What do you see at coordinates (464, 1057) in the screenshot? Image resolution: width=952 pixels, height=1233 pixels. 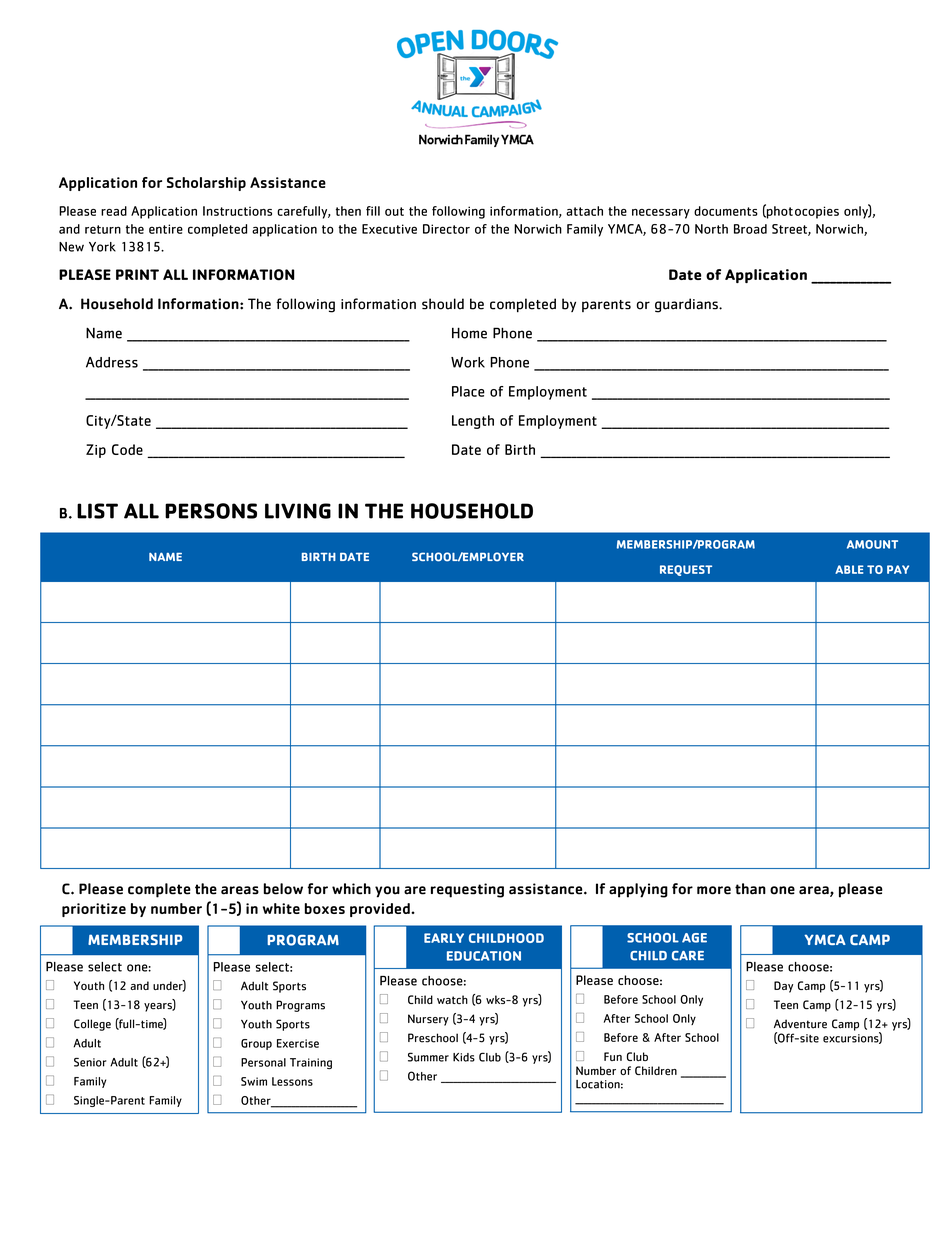 I see `Kids` at bounding box center [464, 1057].
